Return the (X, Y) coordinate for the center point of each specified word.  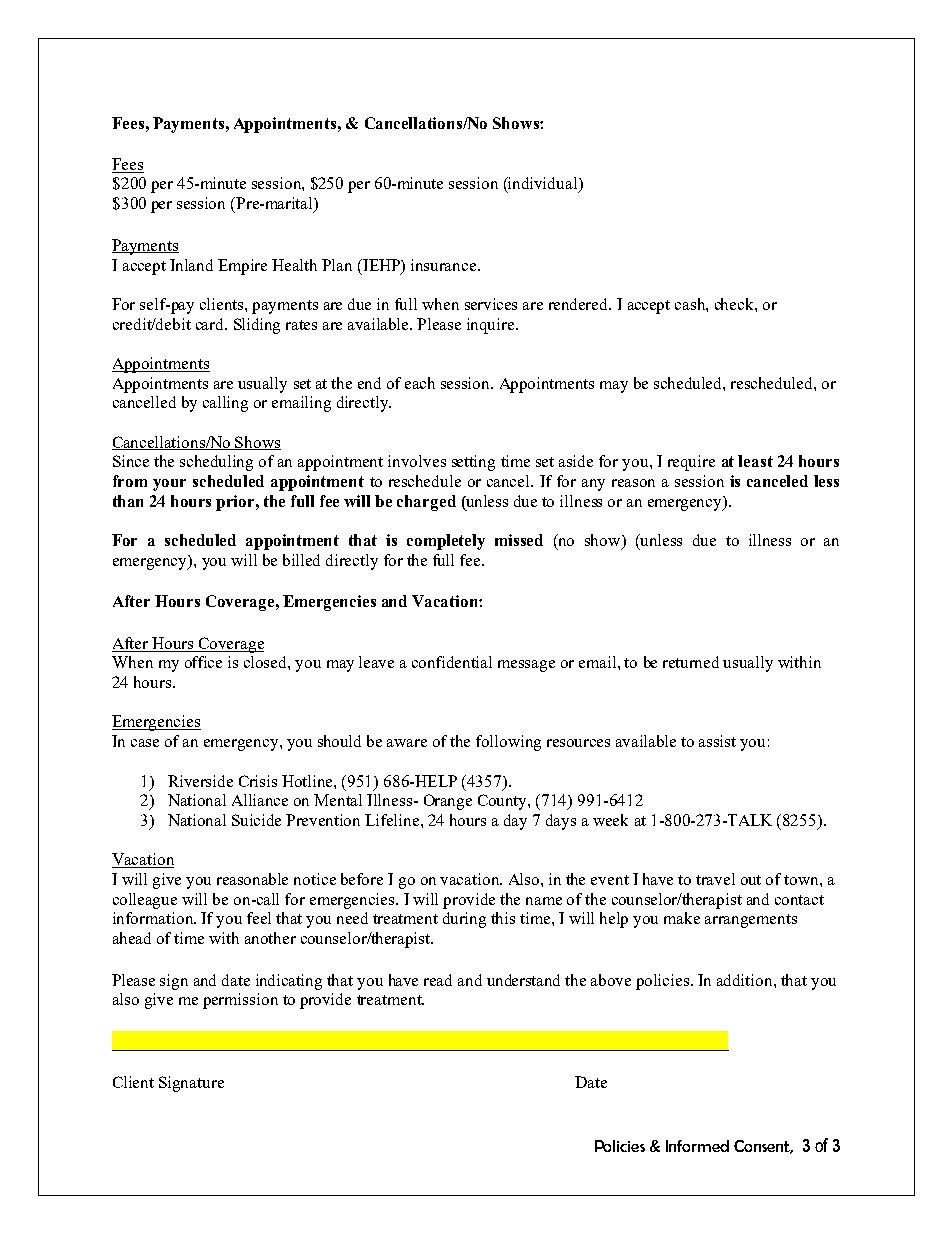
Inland (191, 265)
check (735, 304)
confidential (452, 662)
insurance (445, 265)
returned (691, 662)
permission (240, 1001)
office (203, 662)
